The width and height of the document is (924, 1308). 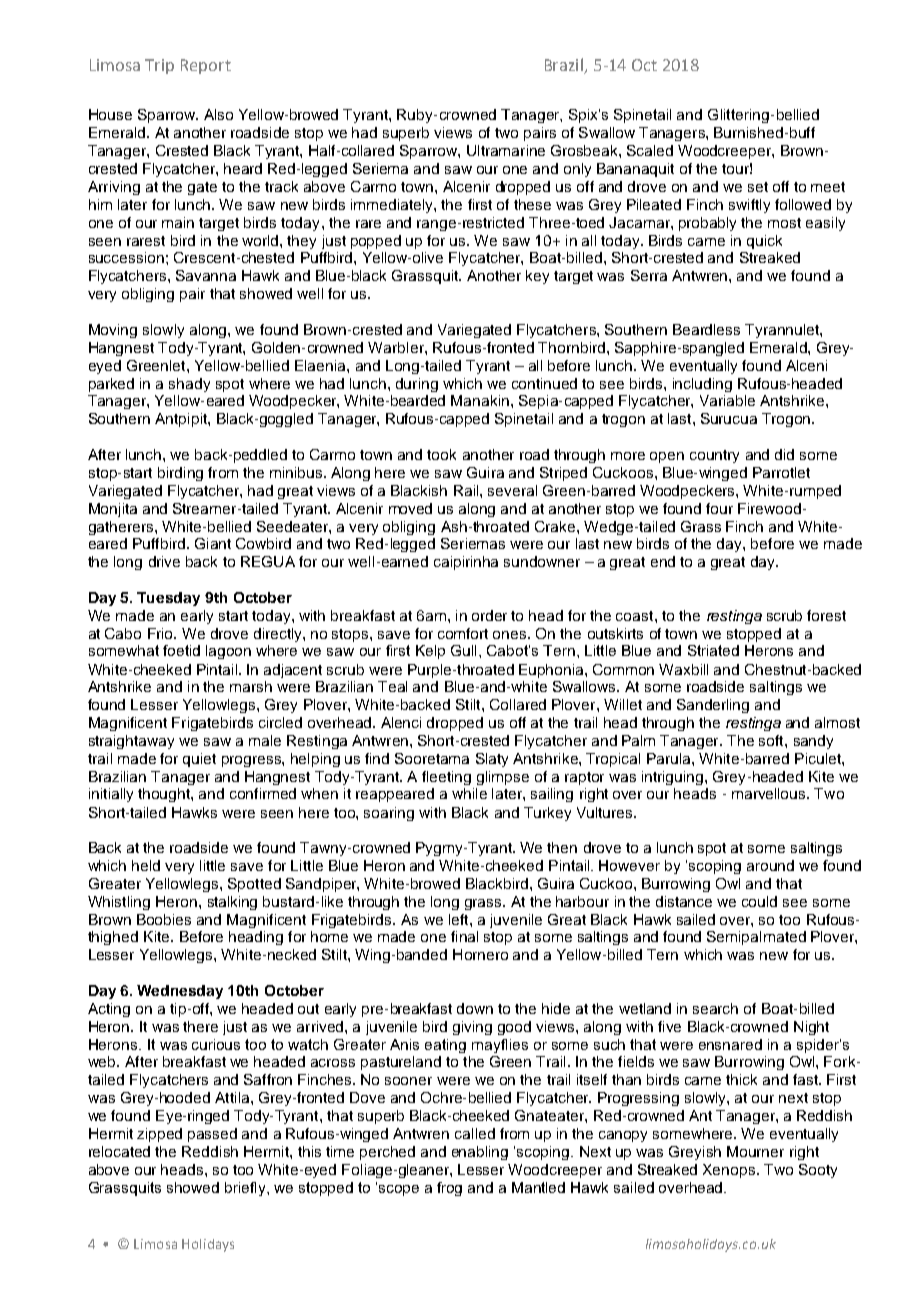 I want to click on Boobies, so click(x=164, y=919).
